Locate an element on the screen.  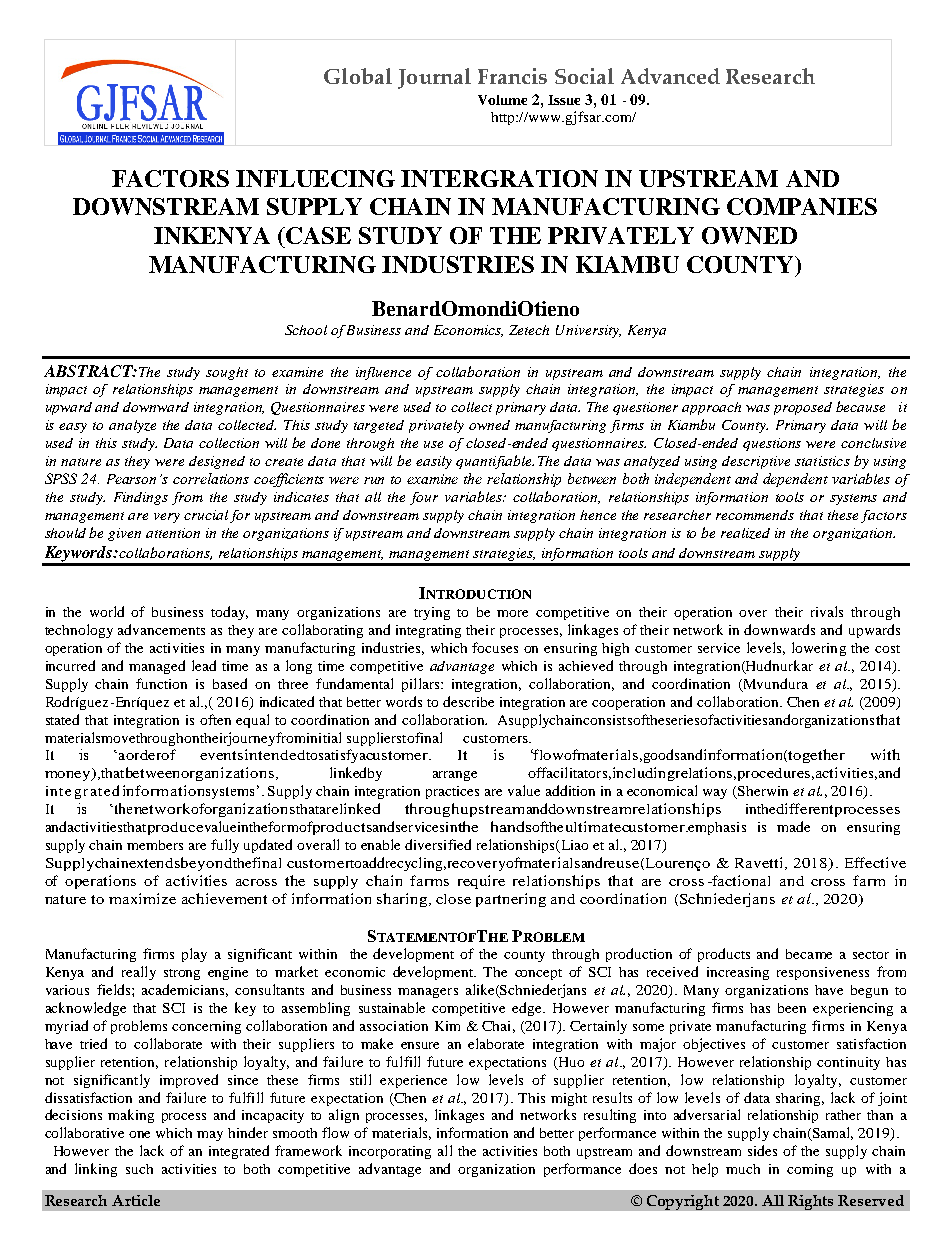
focuses is located at coordinates (495, 647).
